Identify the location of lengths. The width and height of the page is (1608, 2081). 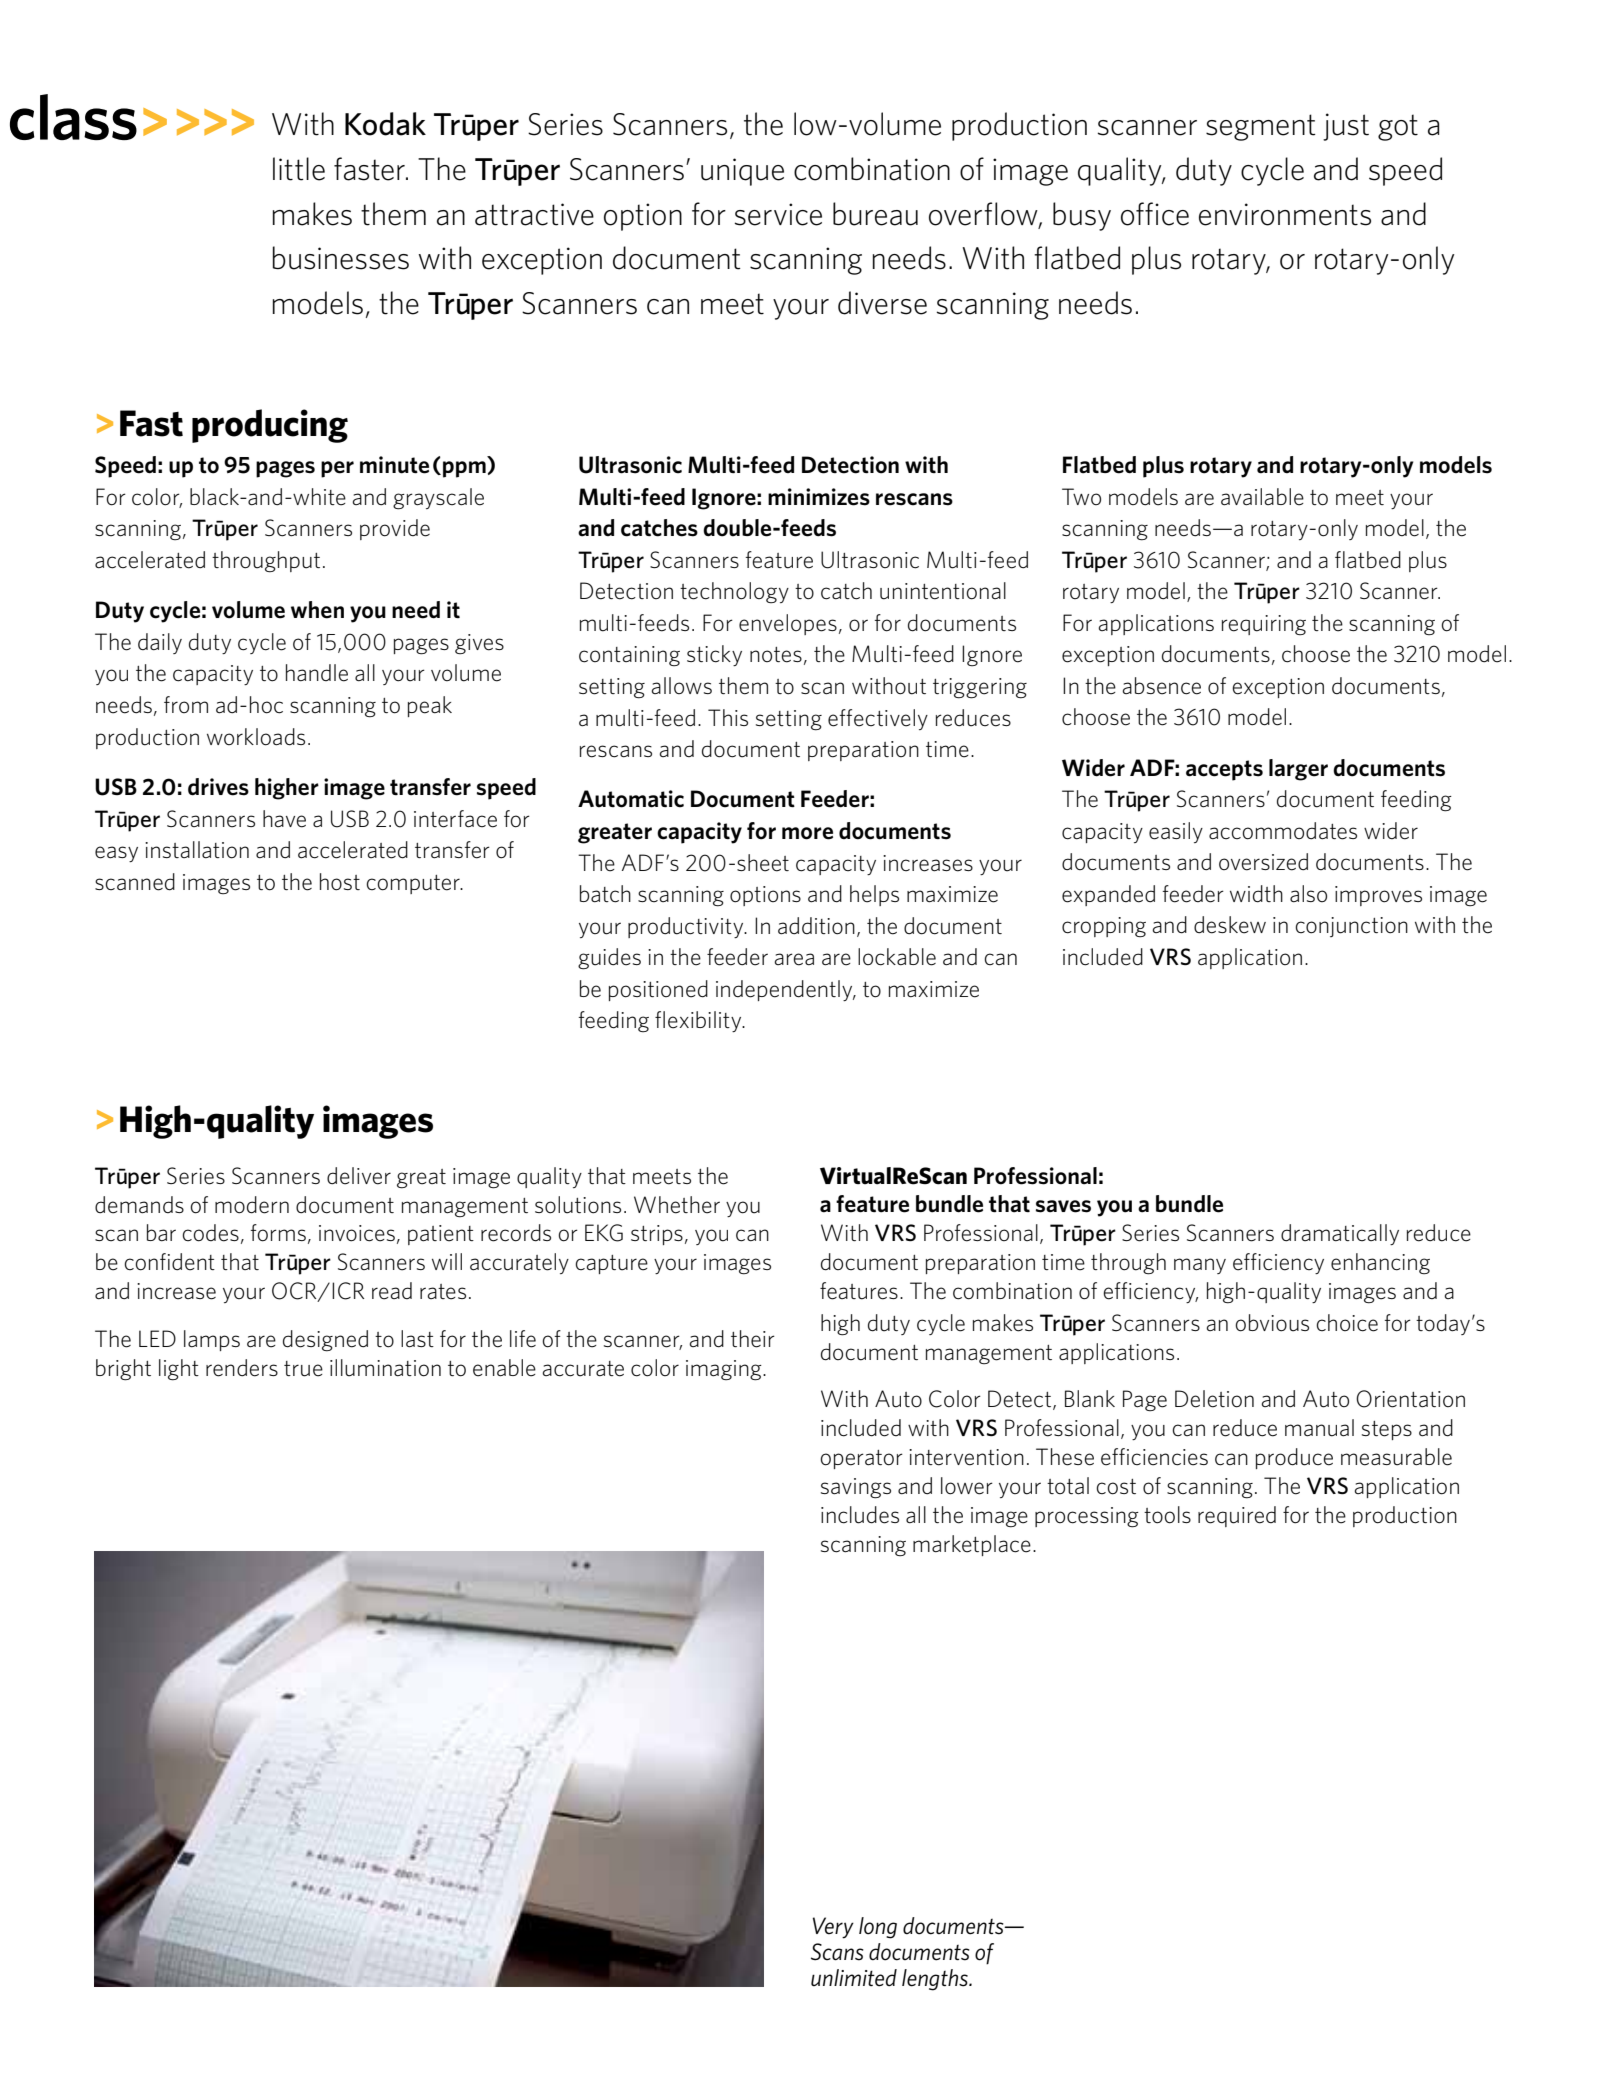
(936, 1980).
